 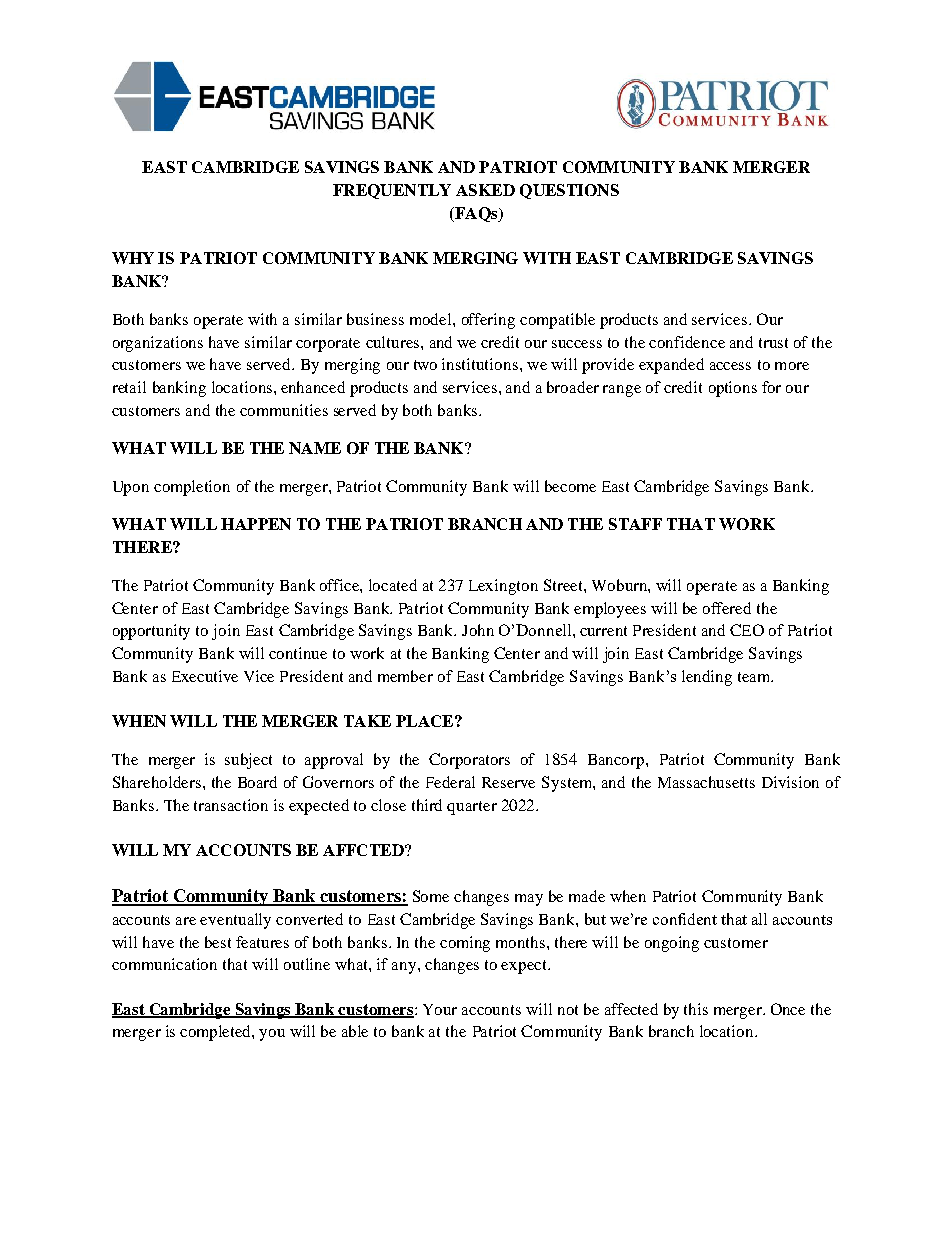 I want to click on Your, so click(x=440, y=1009).
